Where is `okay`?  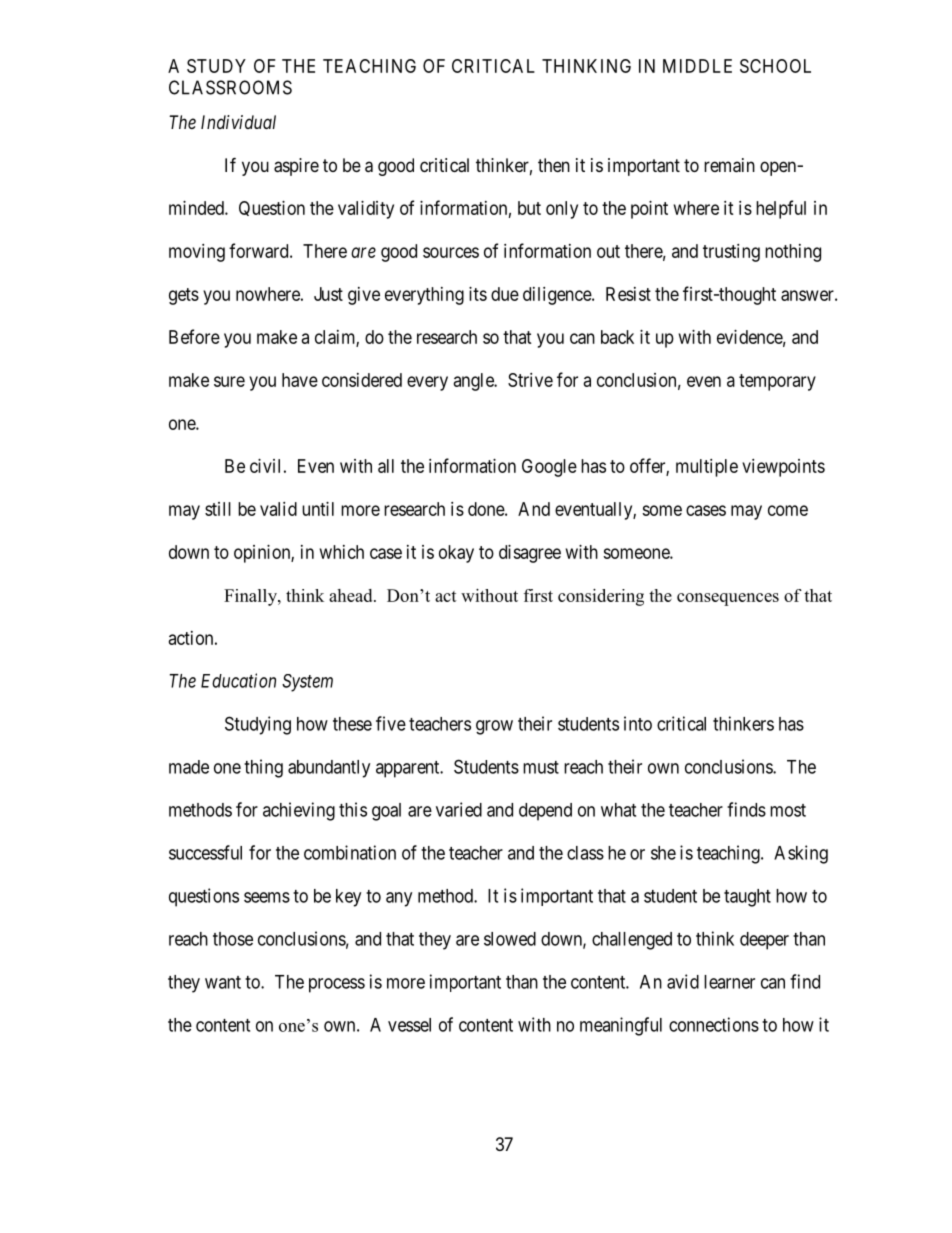 okay is located at coordinates (456, 554).
